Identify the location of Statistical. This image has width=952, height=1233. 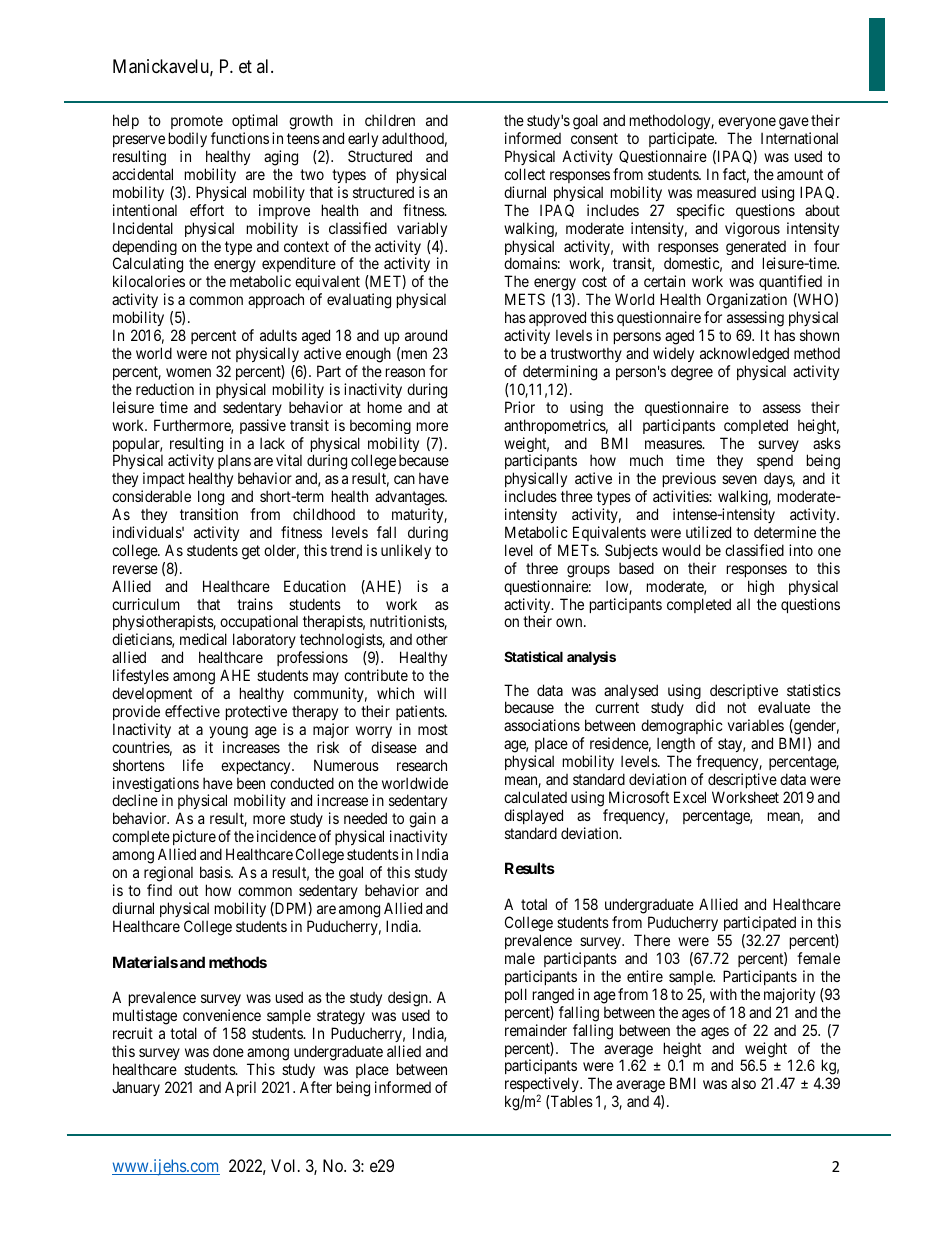
(533, 656).
